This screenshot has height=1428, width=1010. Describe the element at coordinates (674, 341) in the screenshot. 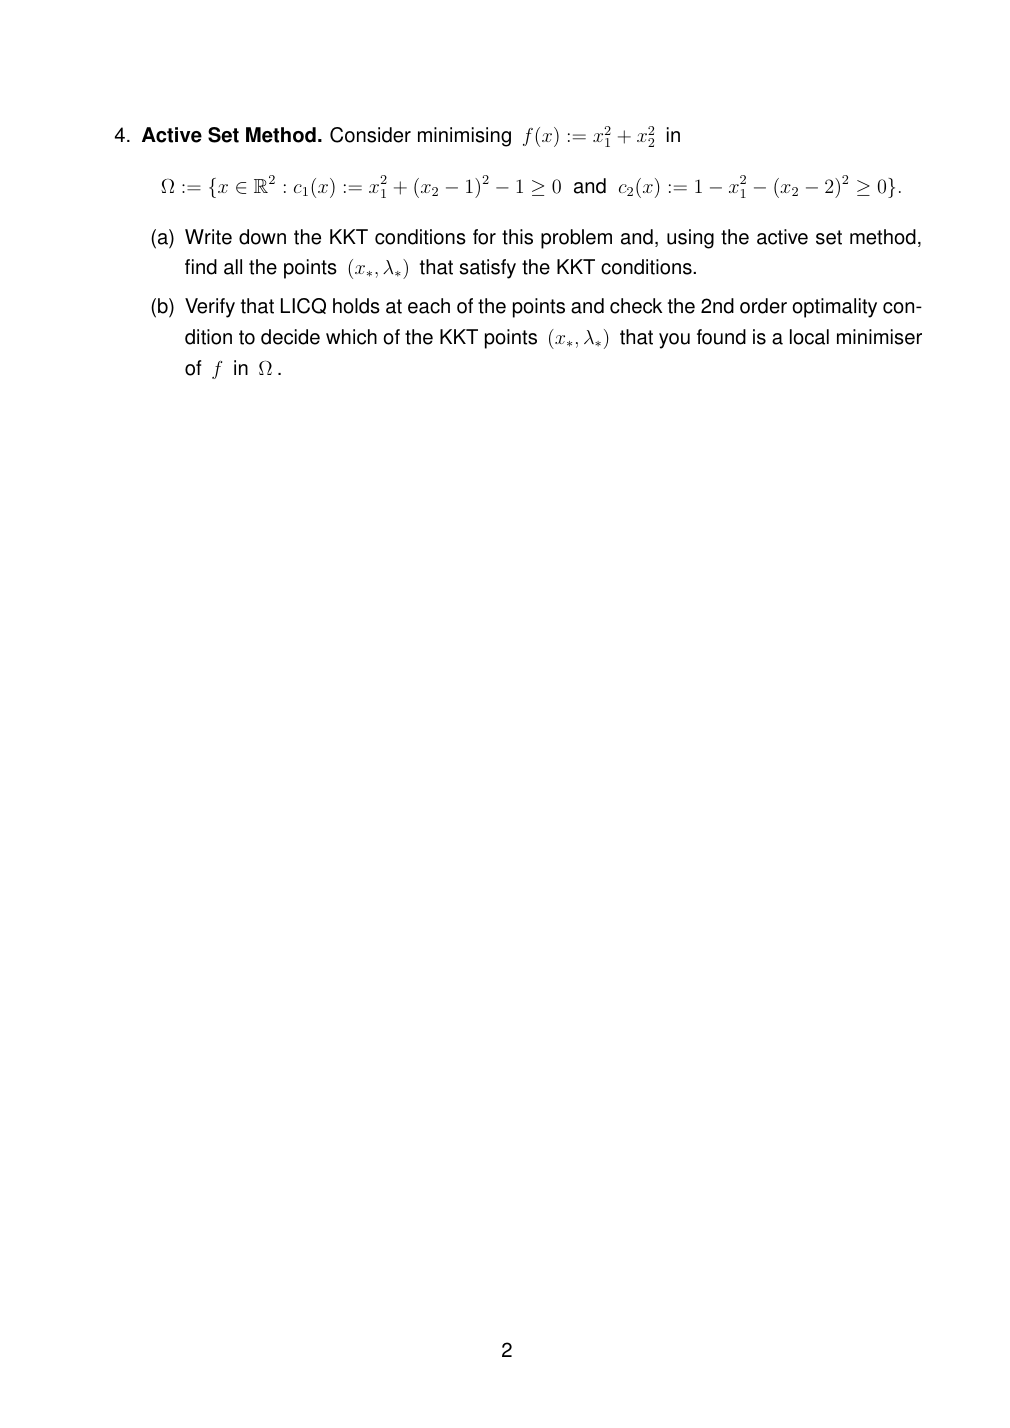

I see `you` at that location.
